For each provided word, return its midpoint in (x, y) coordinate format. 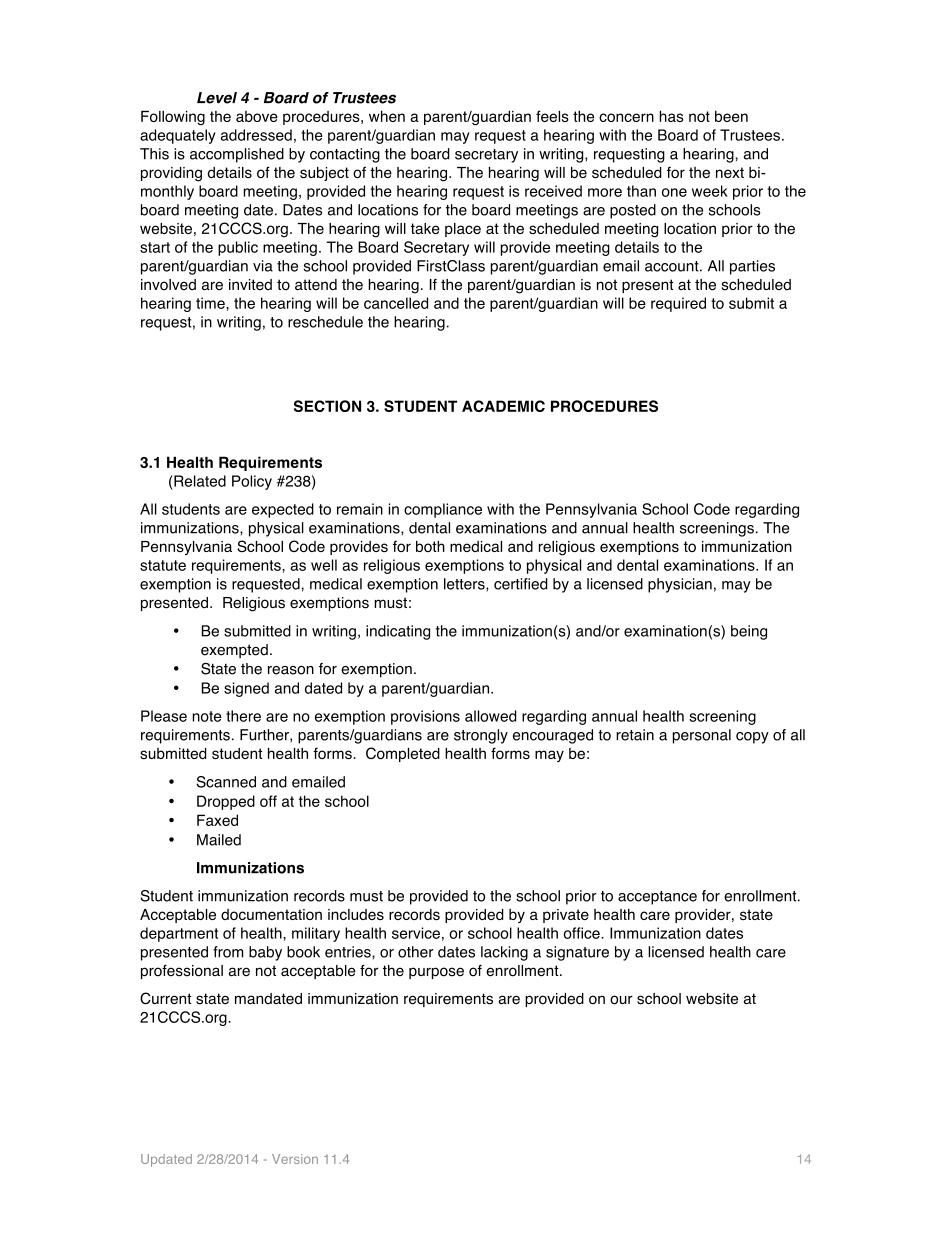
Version (295, 1159)
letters (465, 585)
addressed (256, 135)
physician (680, 585)
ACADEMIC (503, 406)
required (678, 304)
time (211, 303)
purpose (436, 973)
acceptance (657, 898)
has (671, 116)
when (387, 116)
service (416, 933)
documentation (271, 914)
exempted (234, 651)
